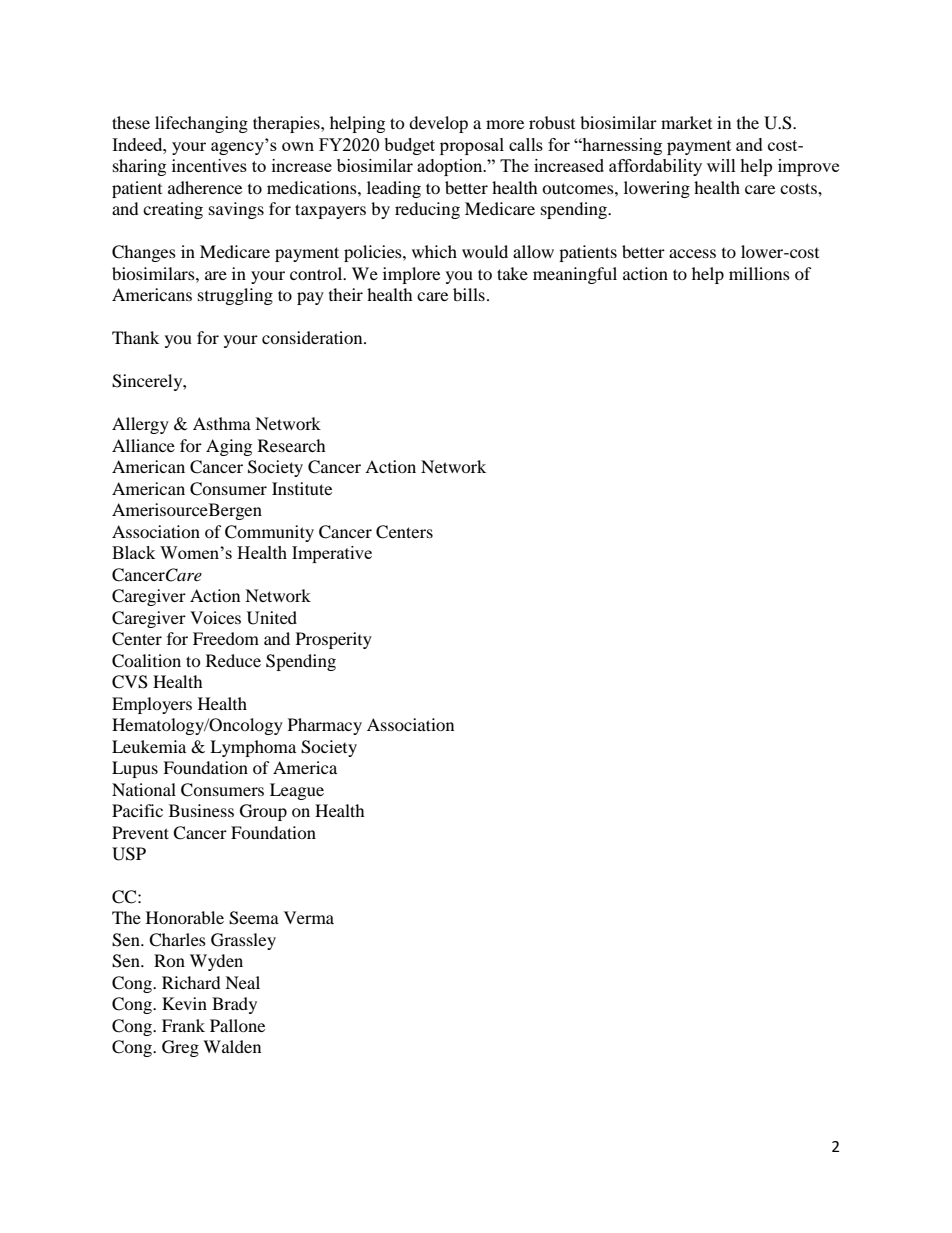 The image size is (952, 1233). I want to click on Frank, so click(183, 1025).
